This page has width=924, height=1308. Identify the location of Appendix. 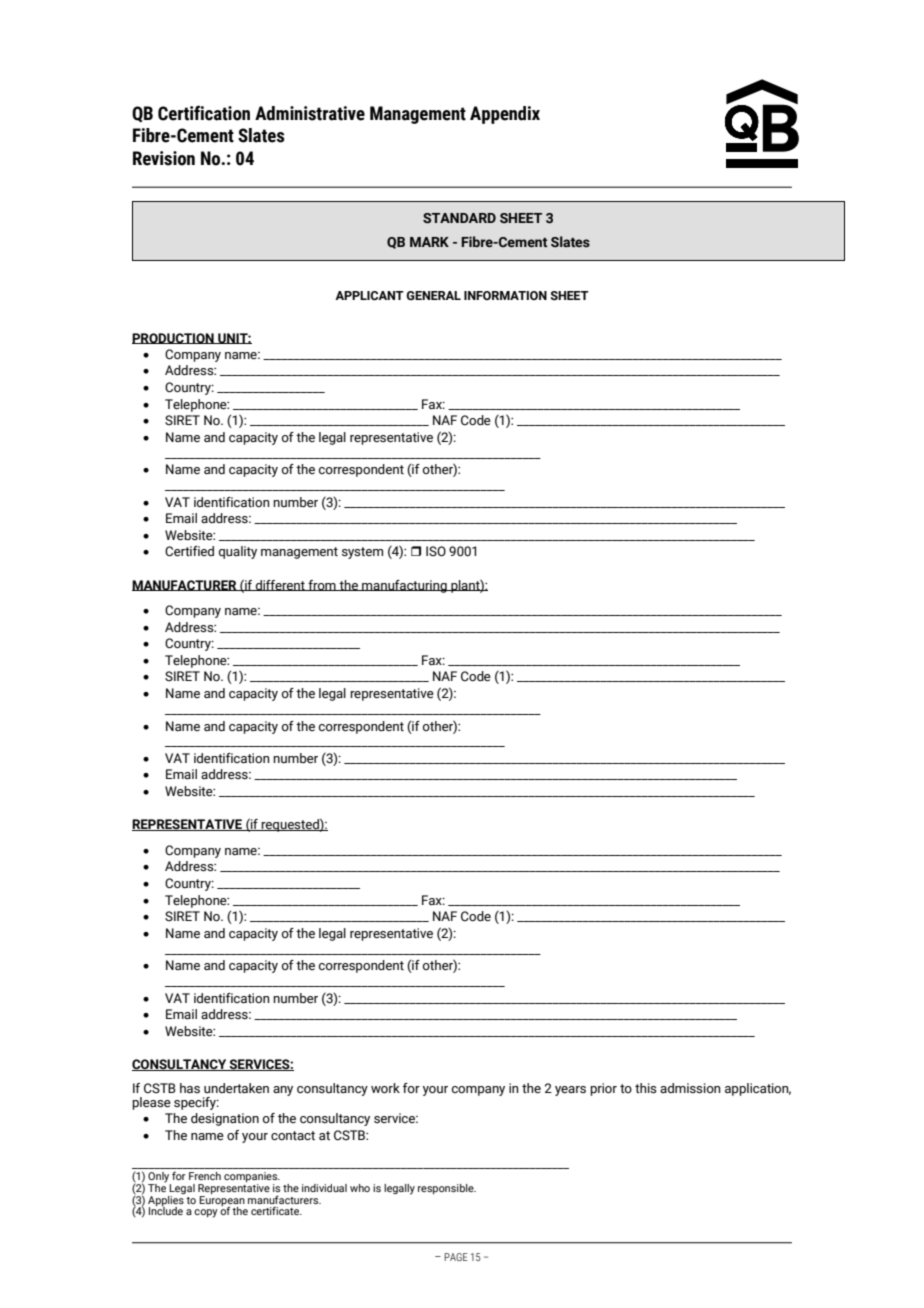
(505, 115).
